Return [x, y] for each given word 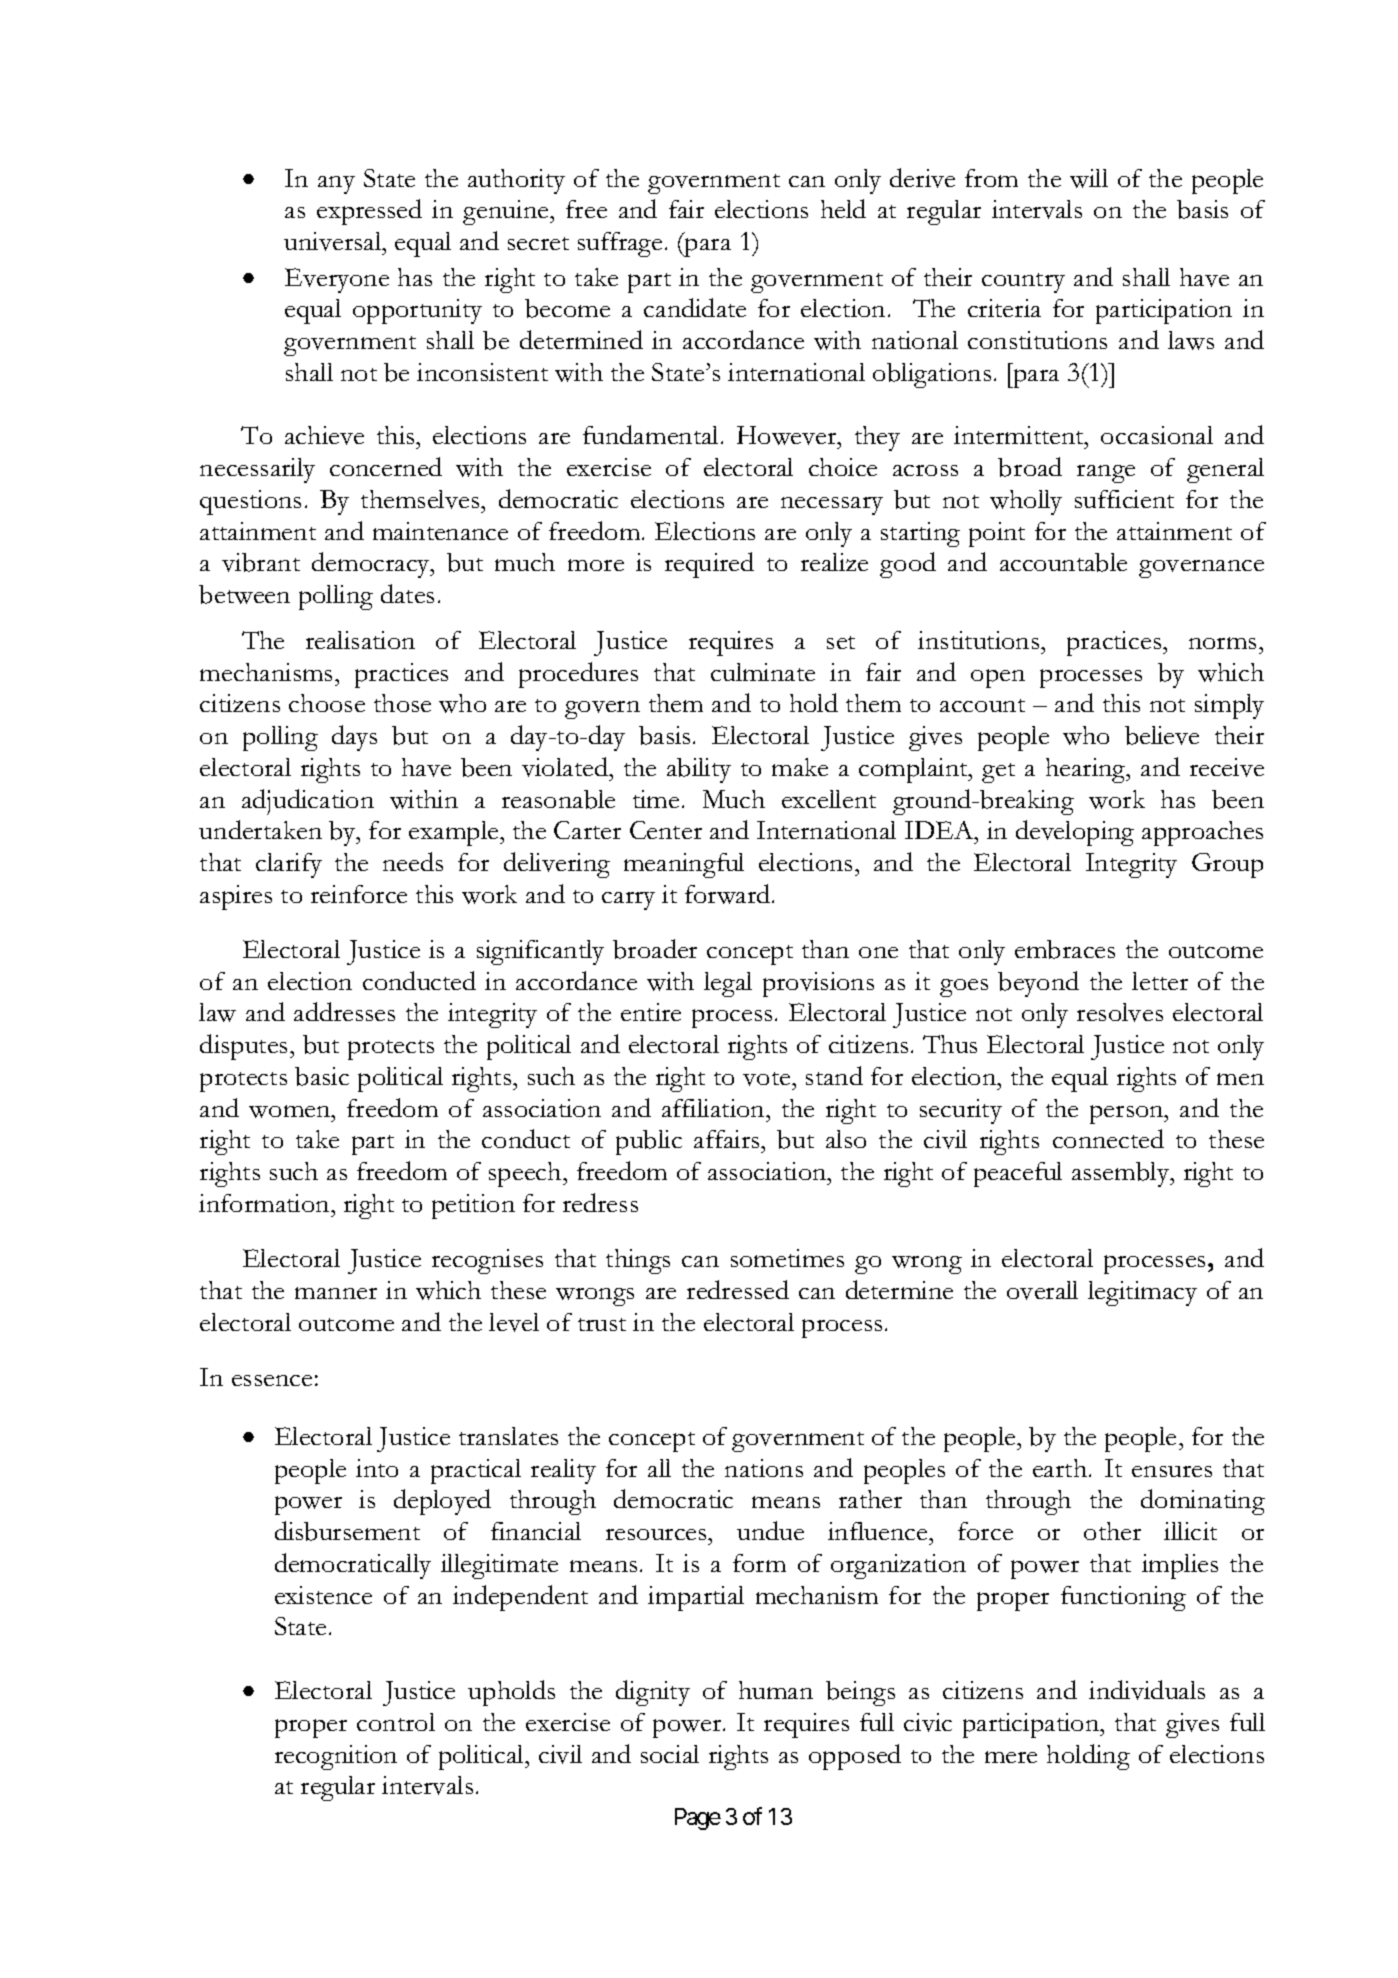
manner [336, 1293]
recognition [336, 1757]
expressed [369, 212]
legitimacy [1142, 1293]
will [1089, 178]
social [670, 1754]
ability [699, 770]
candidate [695, 307]
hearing [1087, 770]
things [638, 1261]
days [354, 738]
